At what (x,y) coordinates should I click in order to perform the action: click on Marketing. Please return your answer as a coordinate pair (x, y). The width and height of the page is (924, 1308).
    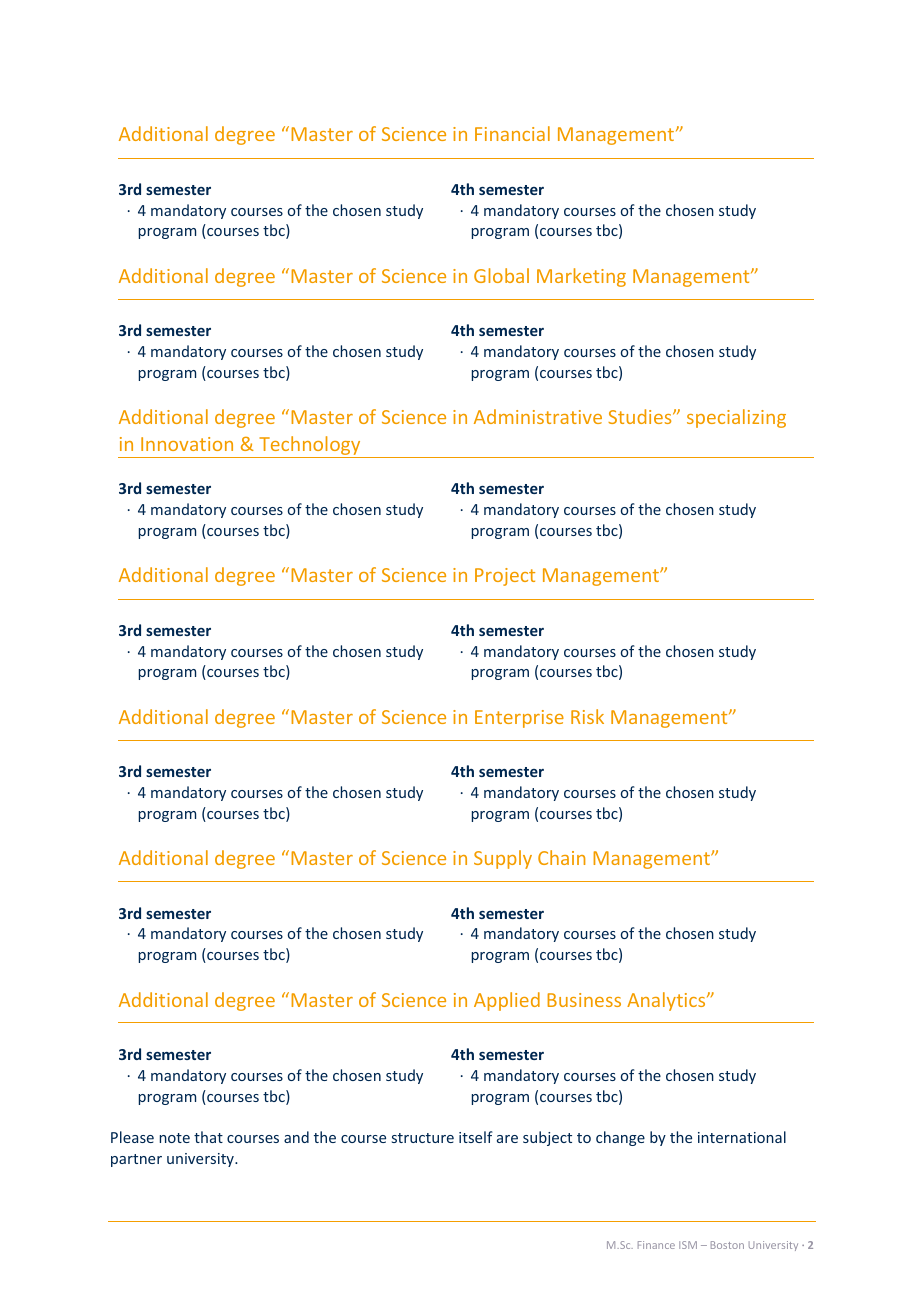
    Looking at the image, I should click on (581, 277).
